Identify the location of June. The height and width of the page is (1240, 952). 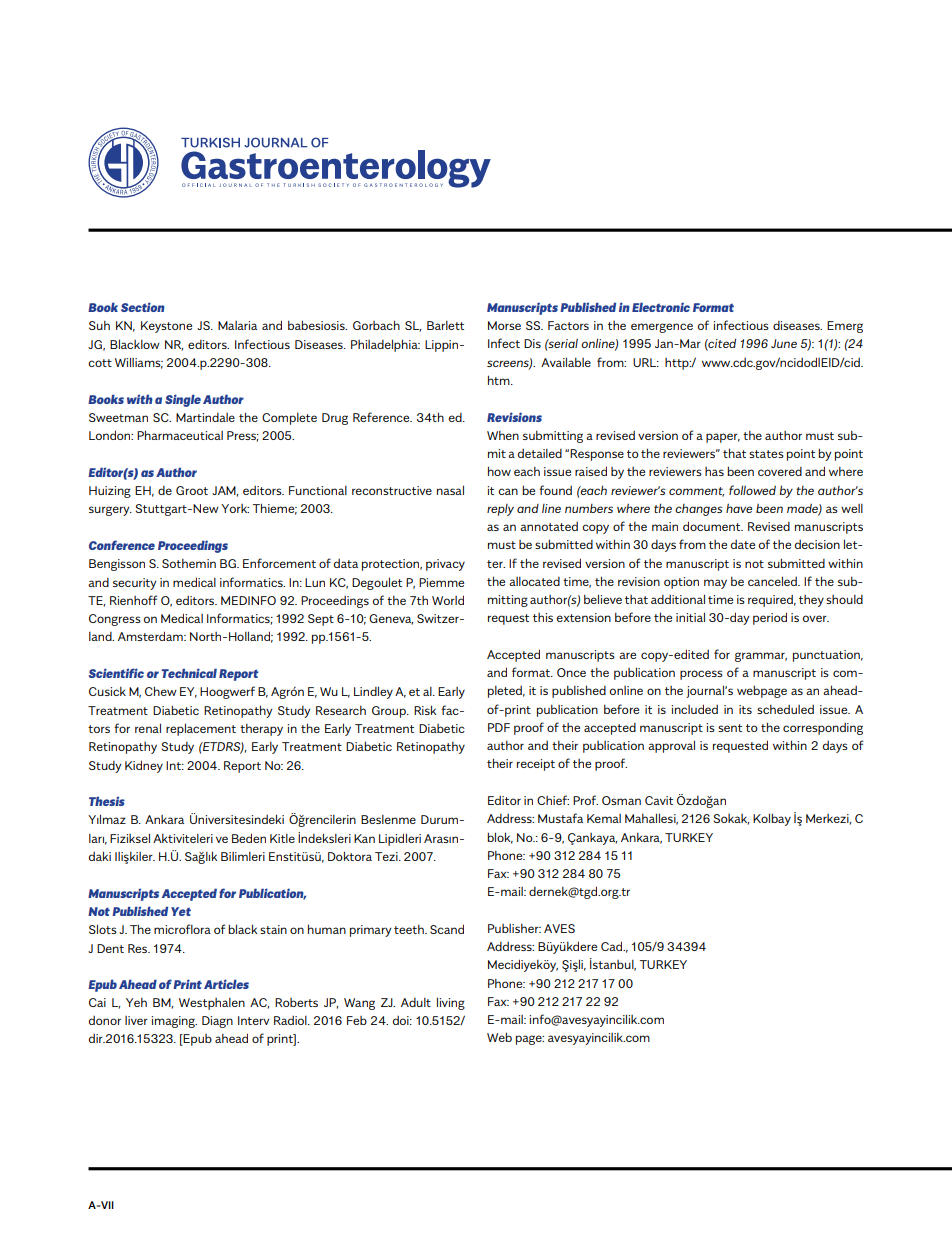
(784, 343).
